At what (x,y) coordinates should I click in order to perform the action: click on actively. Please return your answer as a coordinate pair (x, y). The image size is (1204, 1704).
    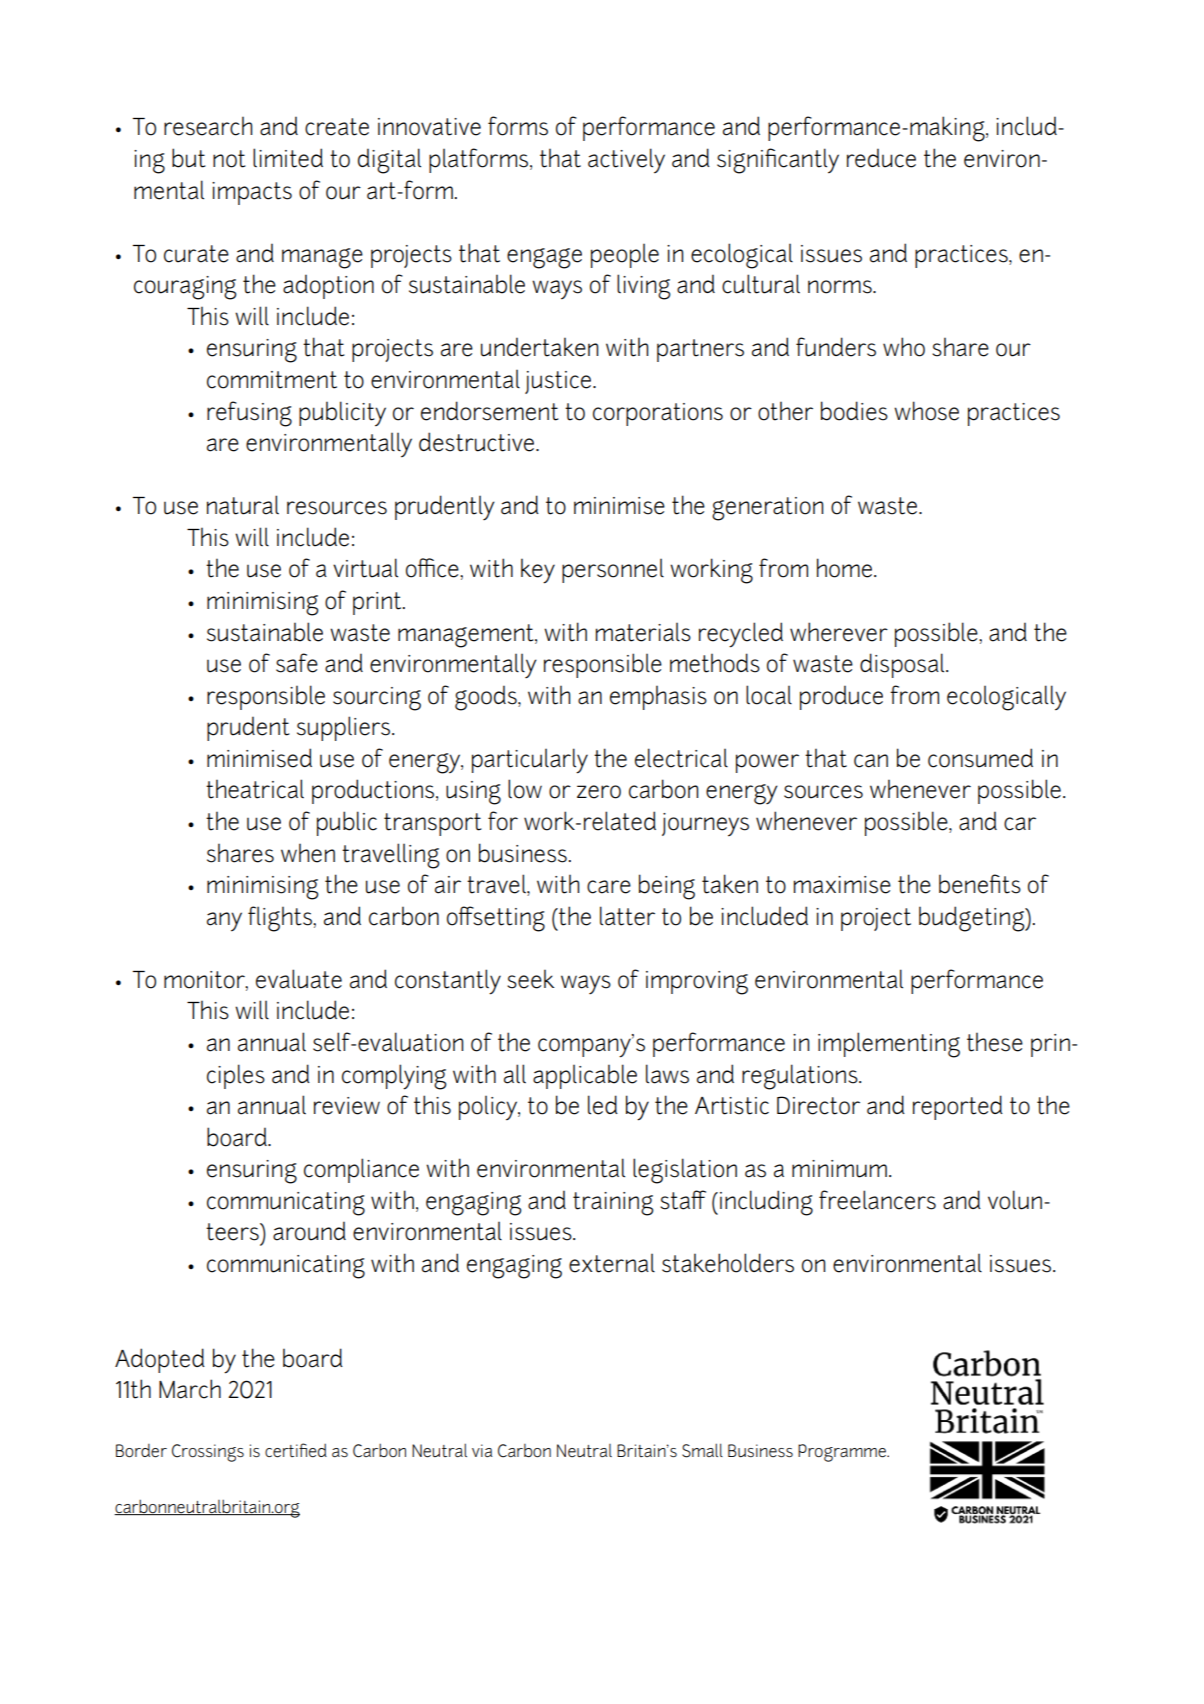
    Looking at the image, I should click on (626, 161).
